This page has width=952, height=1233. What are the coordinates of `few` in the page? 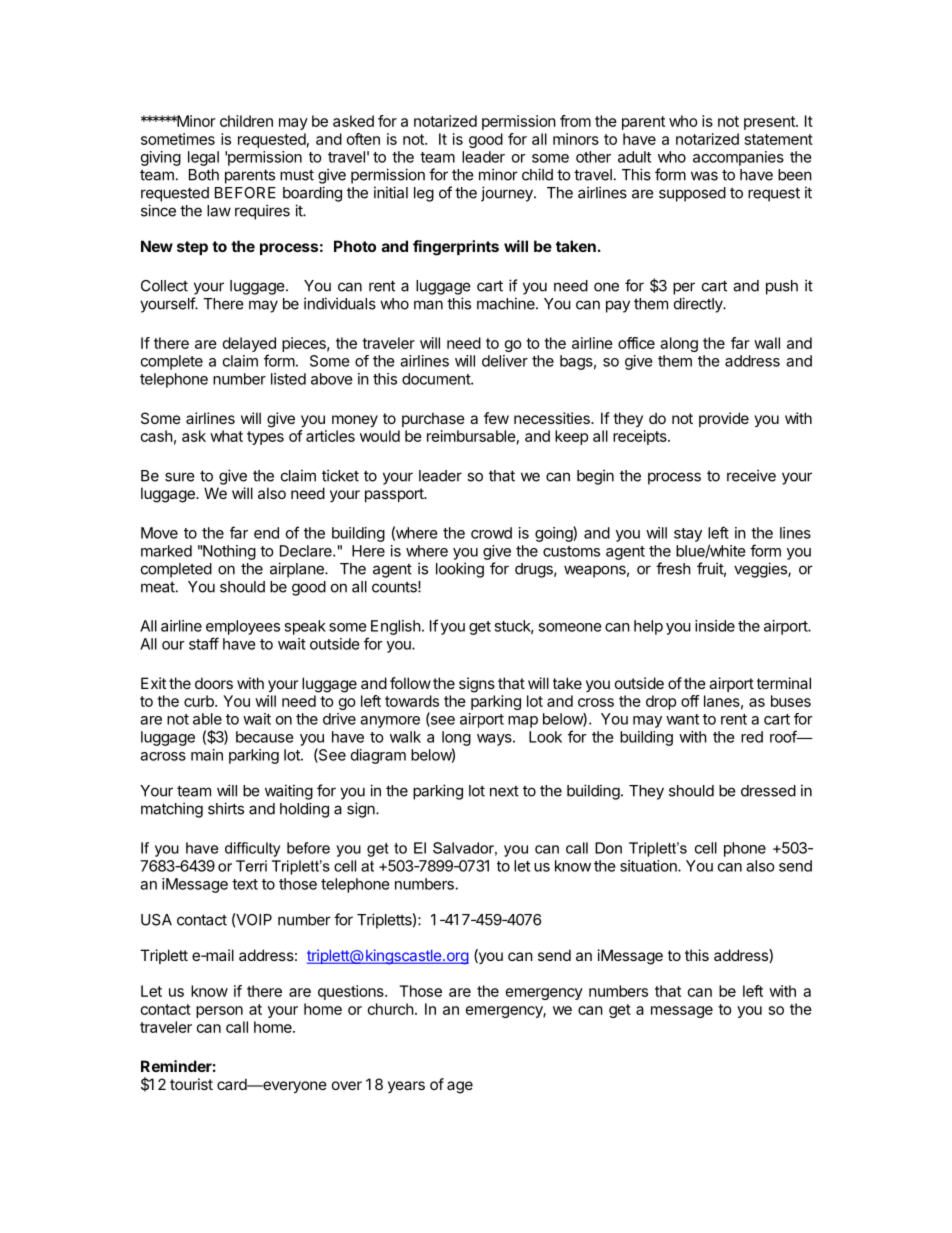 It's located at (496, 418).
